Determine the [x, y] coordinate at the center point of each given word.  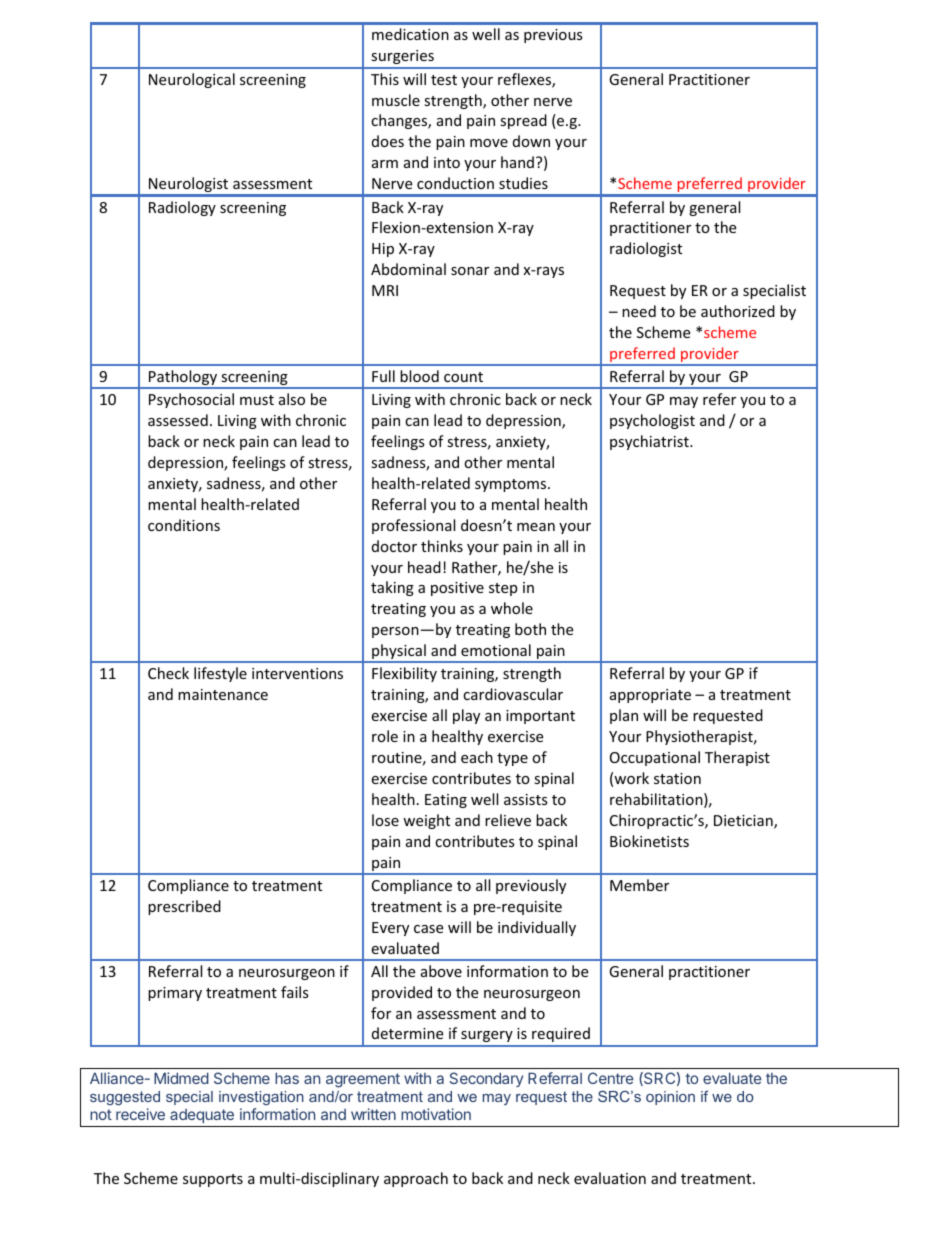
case [428, 929]
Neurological [192, 80]
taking [392, 588]
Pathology [183, 379]
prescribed [184, 907]
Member [639, 885]
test [444, 80]
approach [416, 1179]
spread [523, 121]
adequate [202, 1116]
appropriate [650, 696]
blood [419, 376]
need [639, 311]
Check [168, 673]
